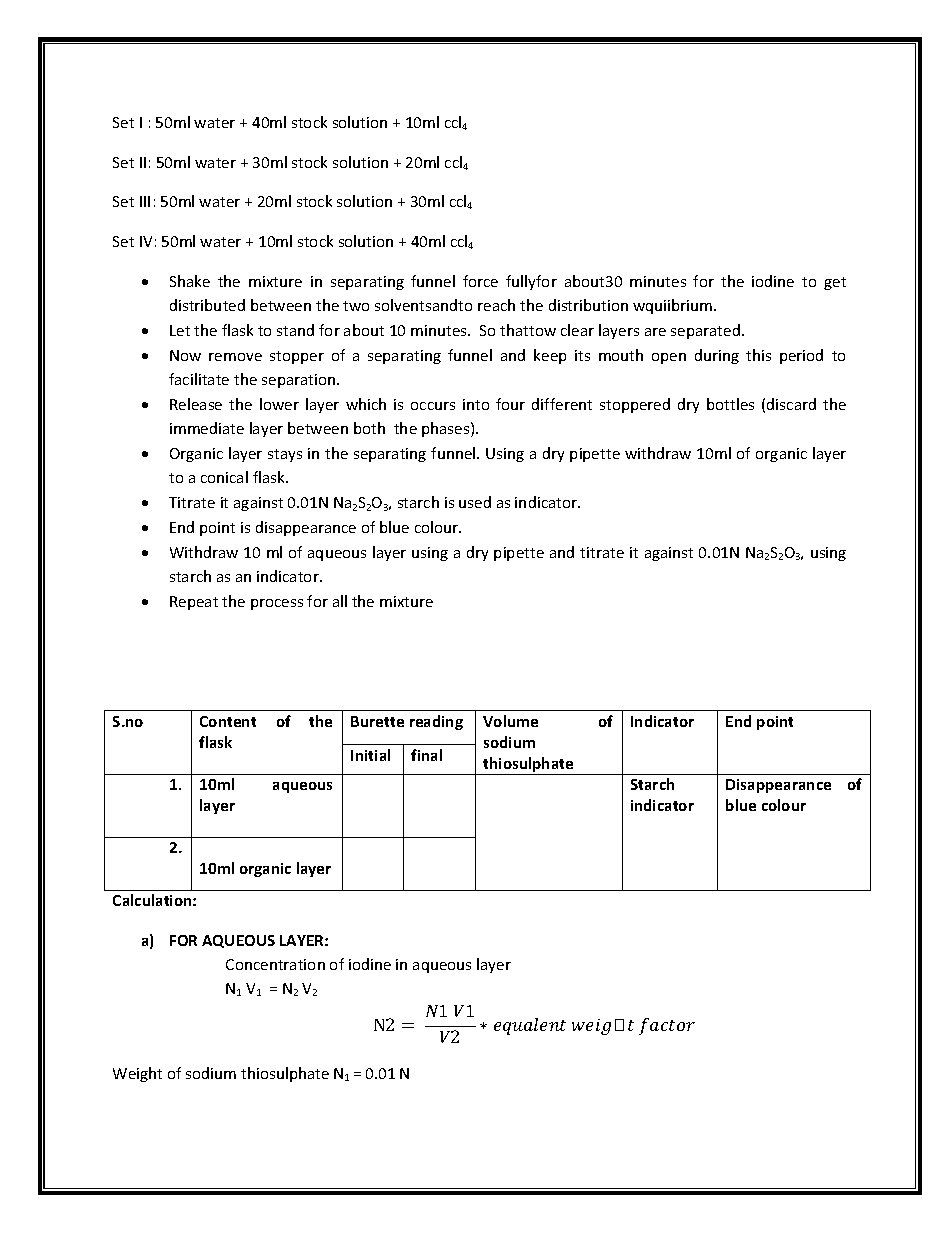 This screenshot has width=952, height=1233. What do you see at coordinates (835, 283) in the screenshot?
I see `get` at bounding box center [835, 283].
